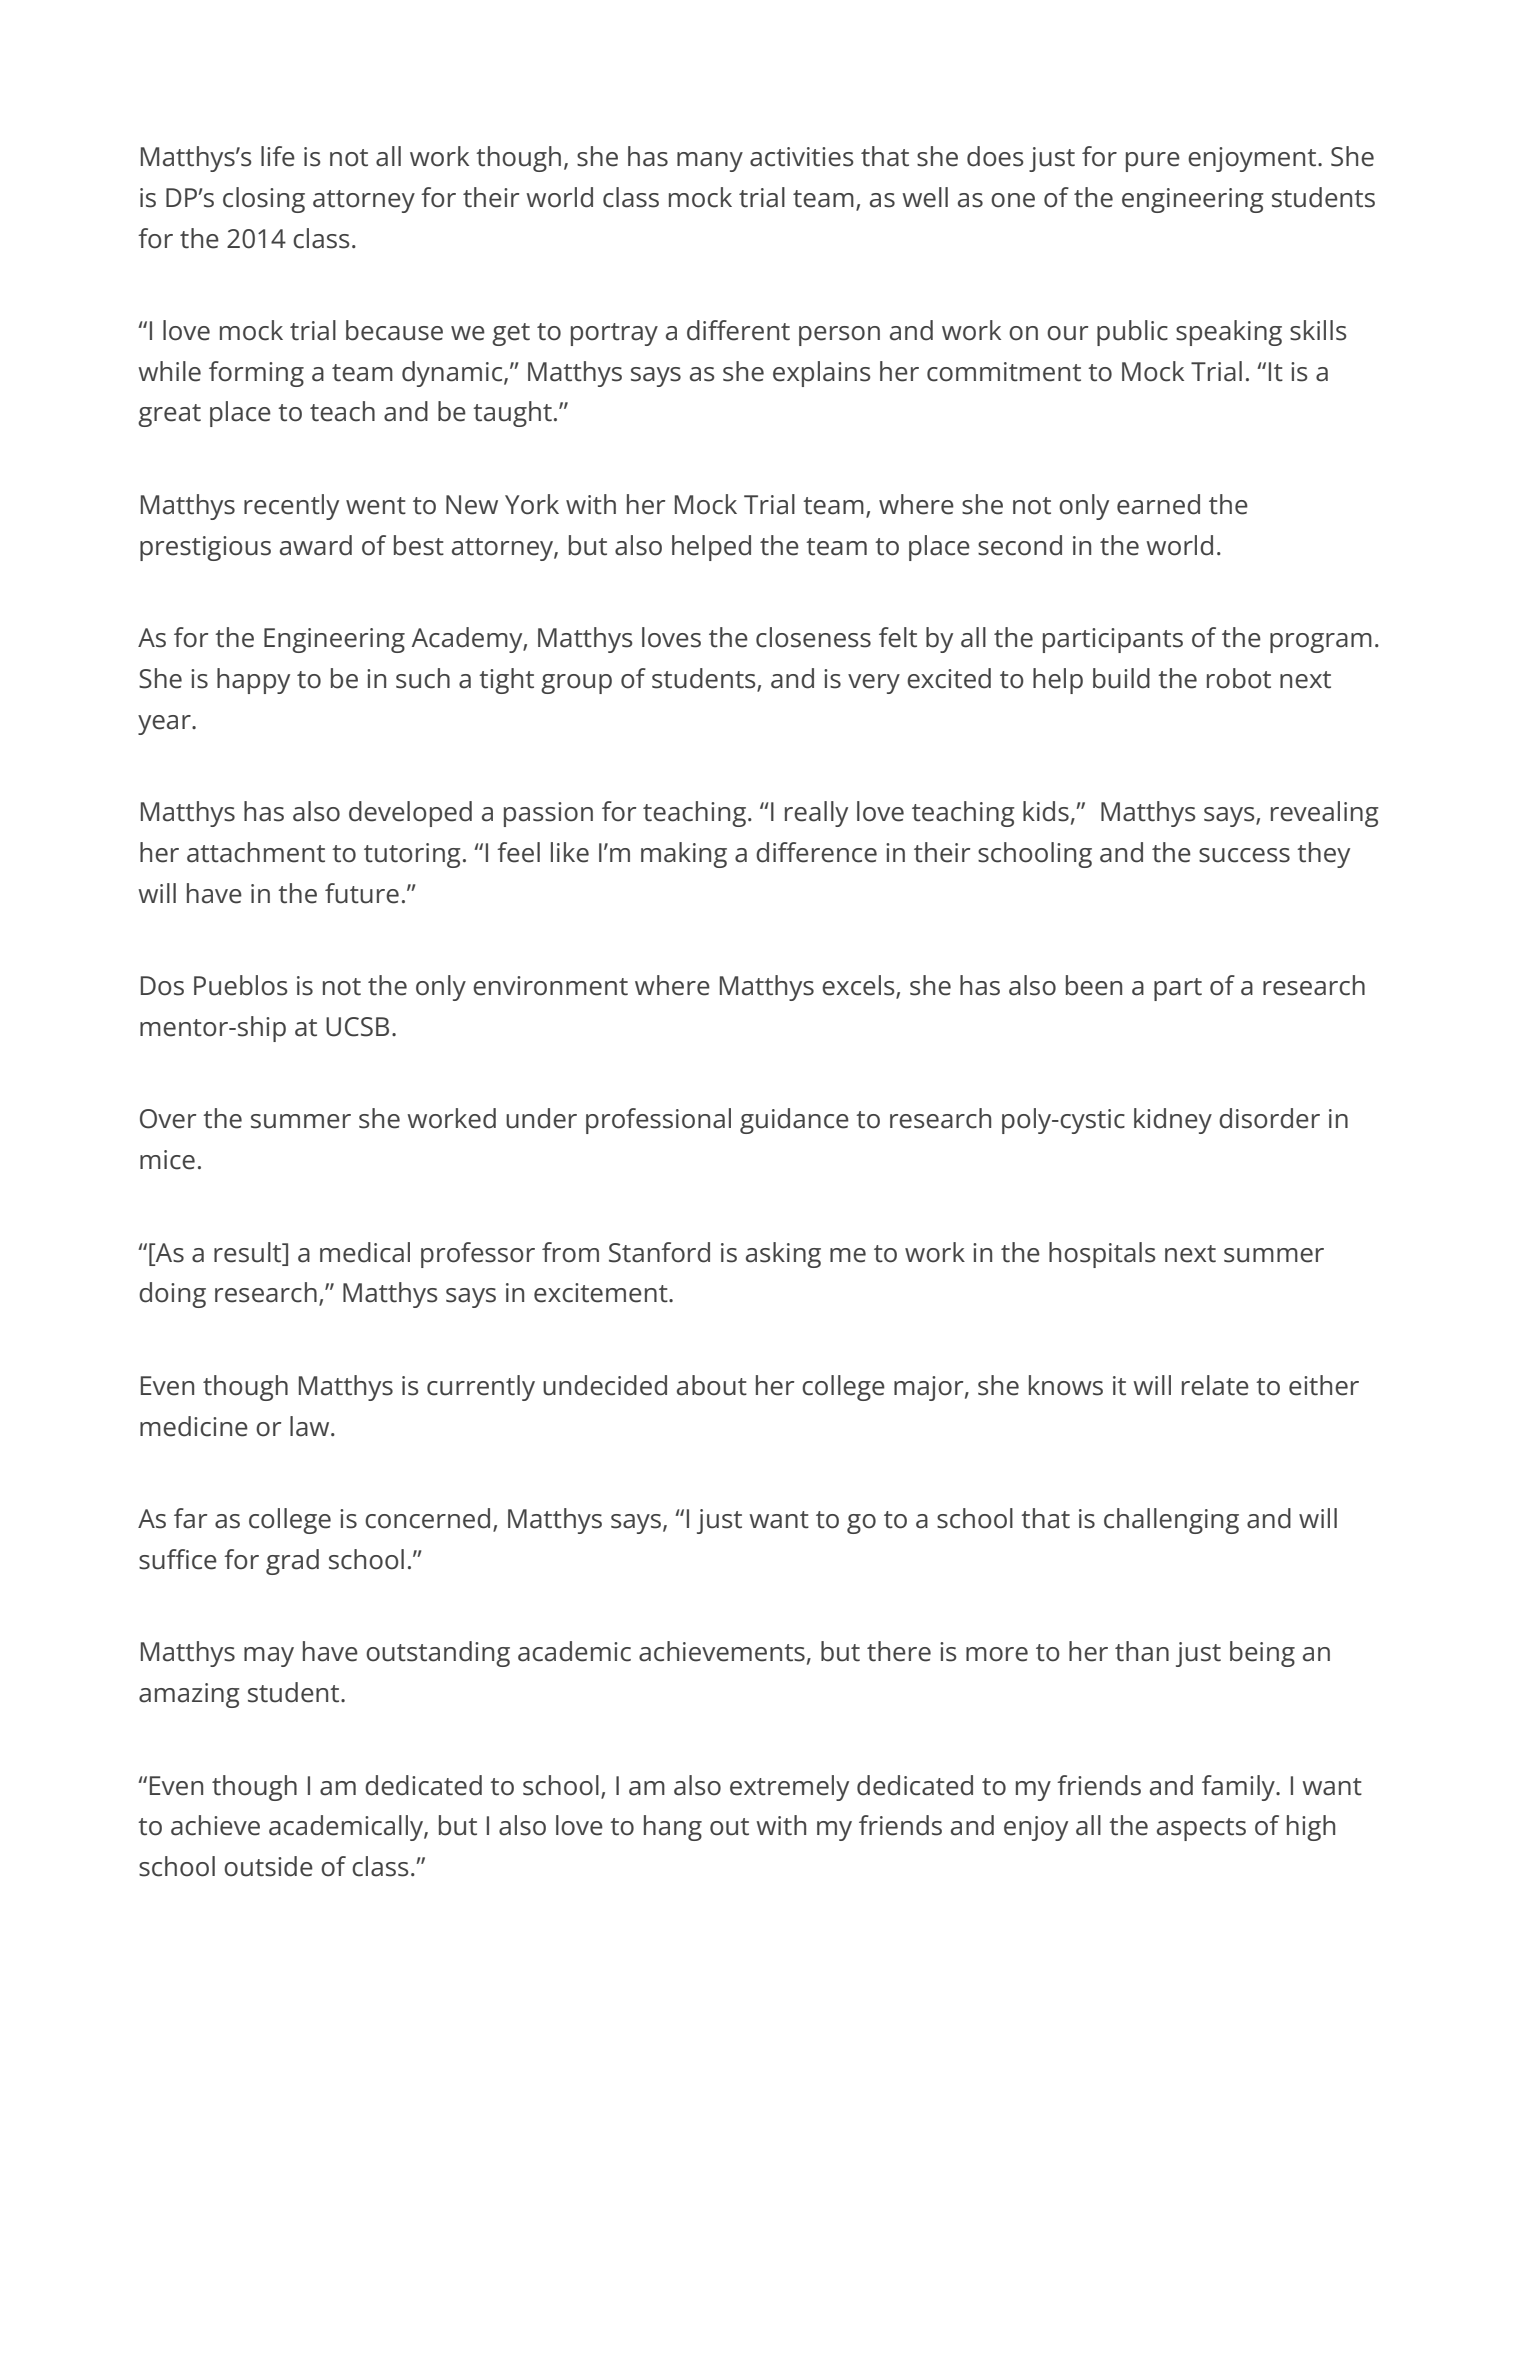  What do you see at coordinates (712, 1385) in the screenshot?
I see `about` at bounding box center [712, 1385].
